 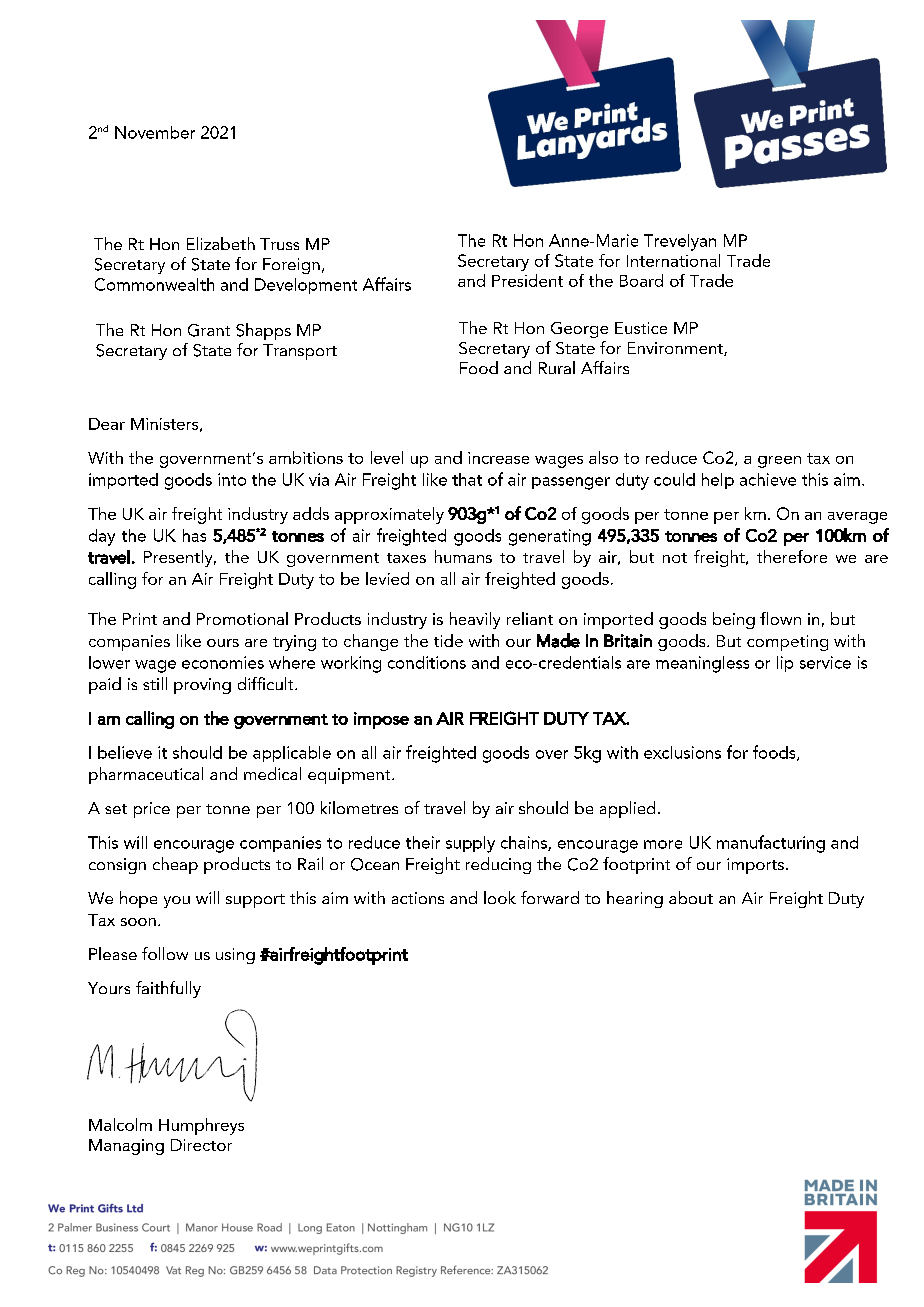 I want to click on International, so click(x=673, y=260).
